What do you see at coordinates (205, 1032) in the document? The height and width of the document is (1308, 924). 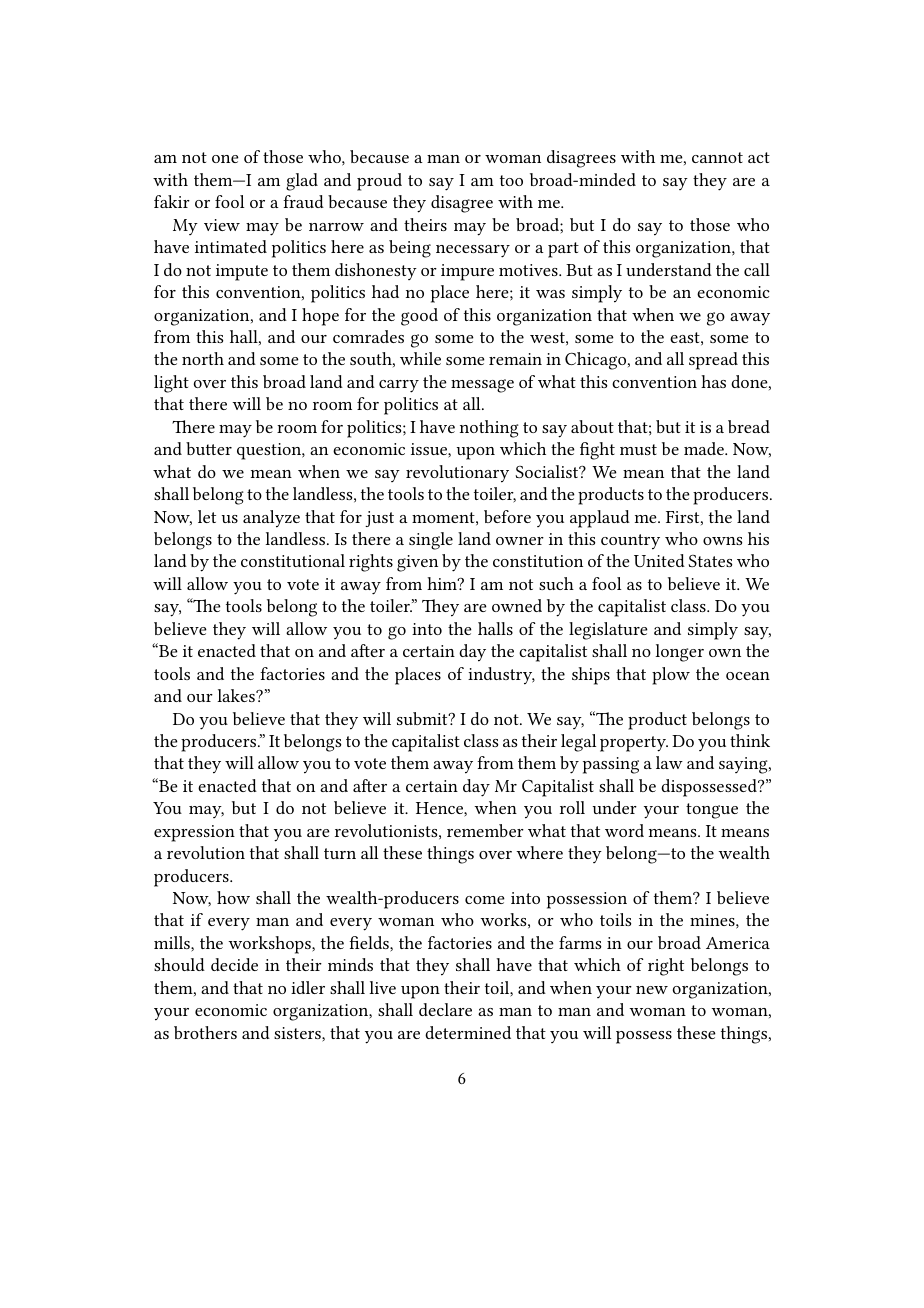 I see `brothers` at bounding box center [205, 1032].
